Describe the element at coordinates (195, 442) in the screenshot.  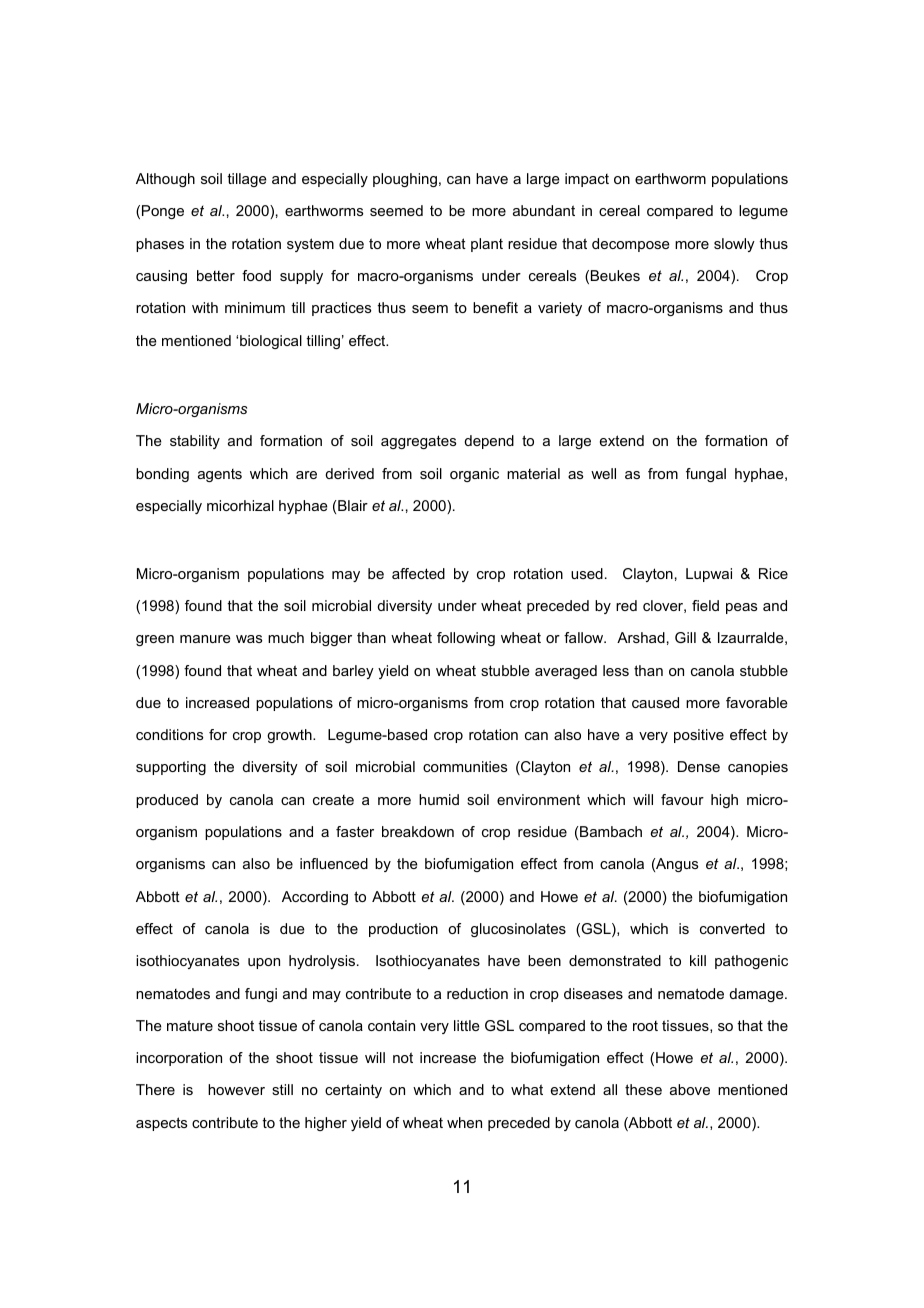
I see `stability` at that location.
